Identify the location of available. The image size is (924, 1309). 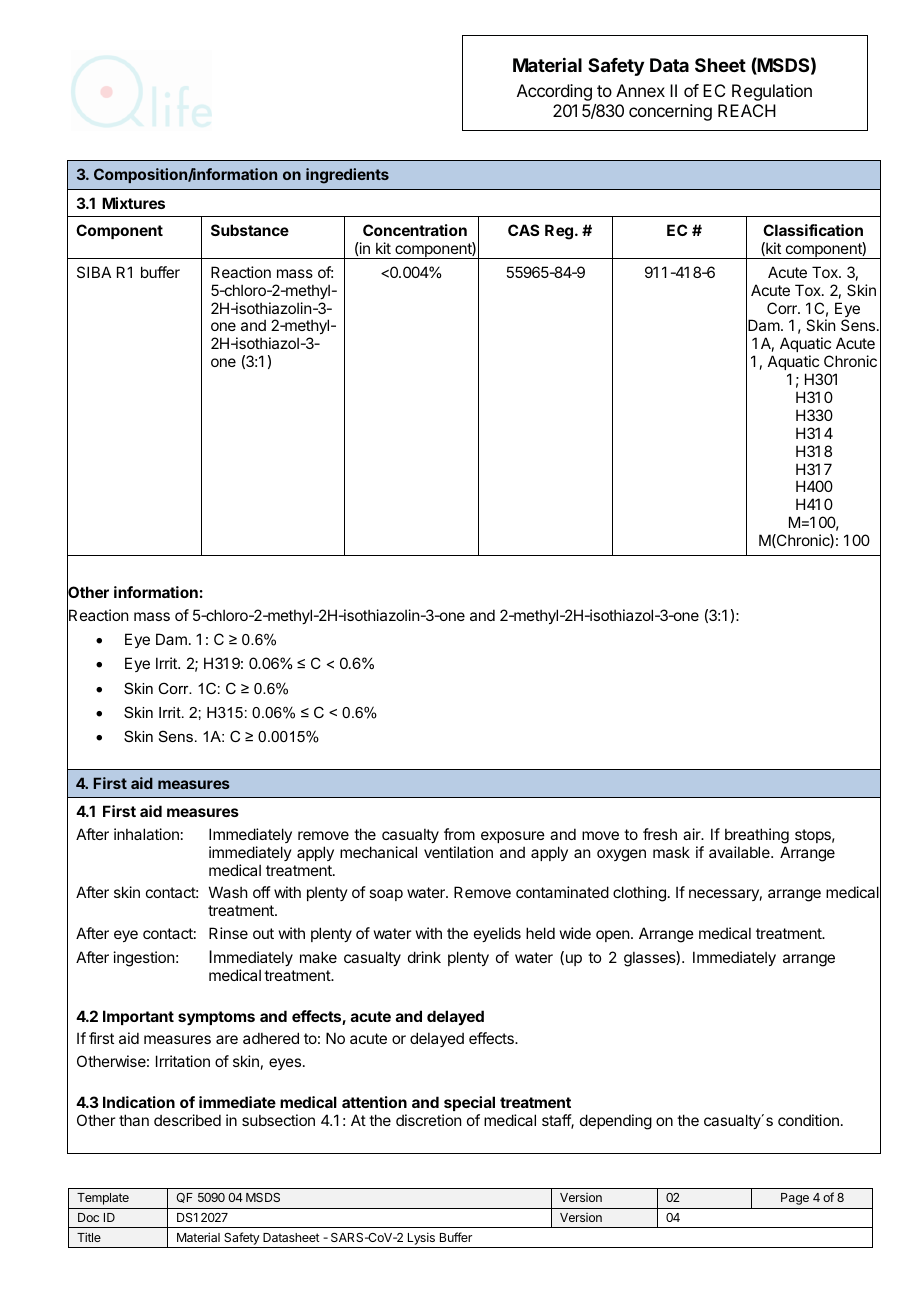
(740, 852).
